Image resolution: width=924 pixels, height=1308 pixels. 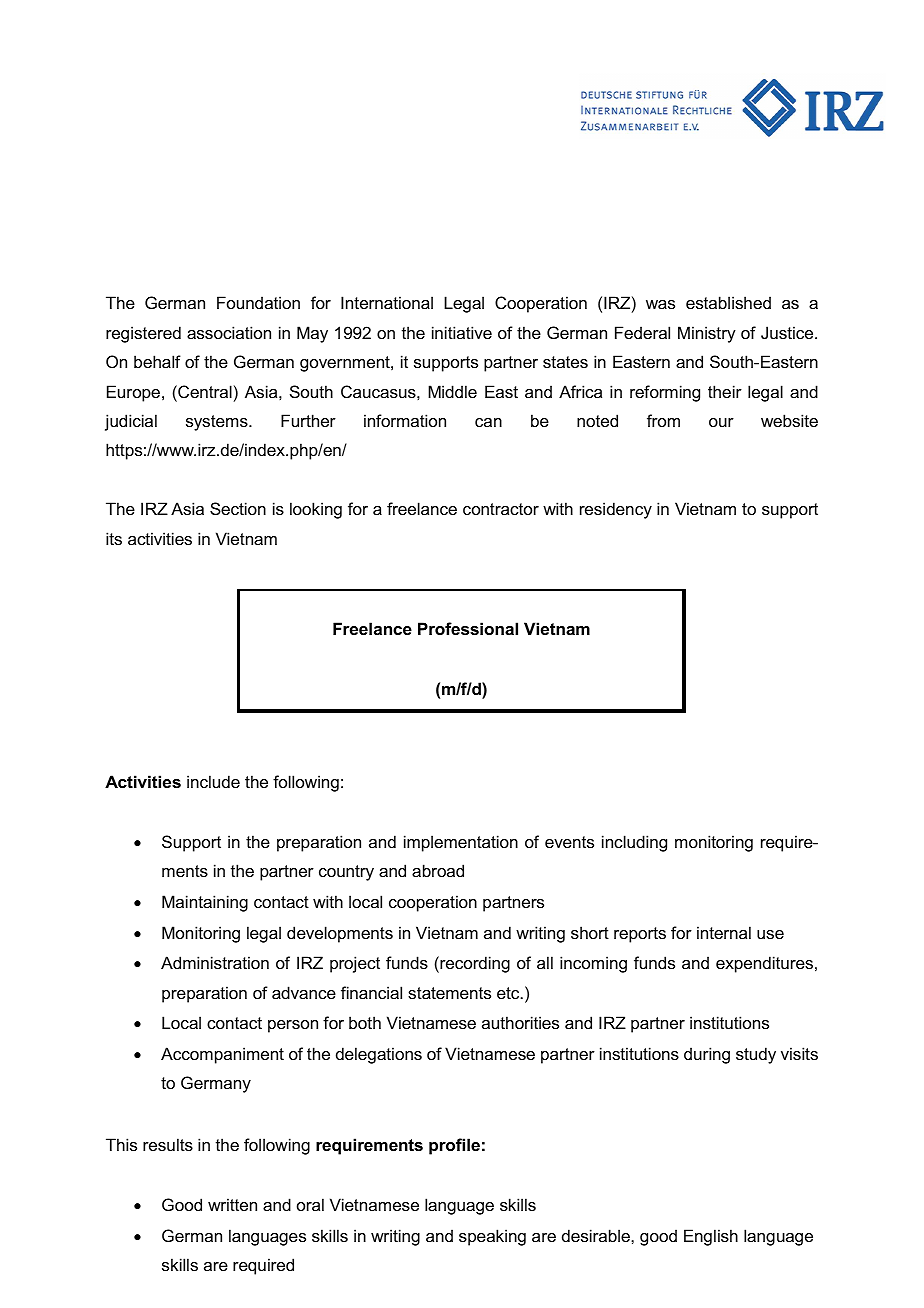 I want to click on contractor, so click(x=501, y=509).
